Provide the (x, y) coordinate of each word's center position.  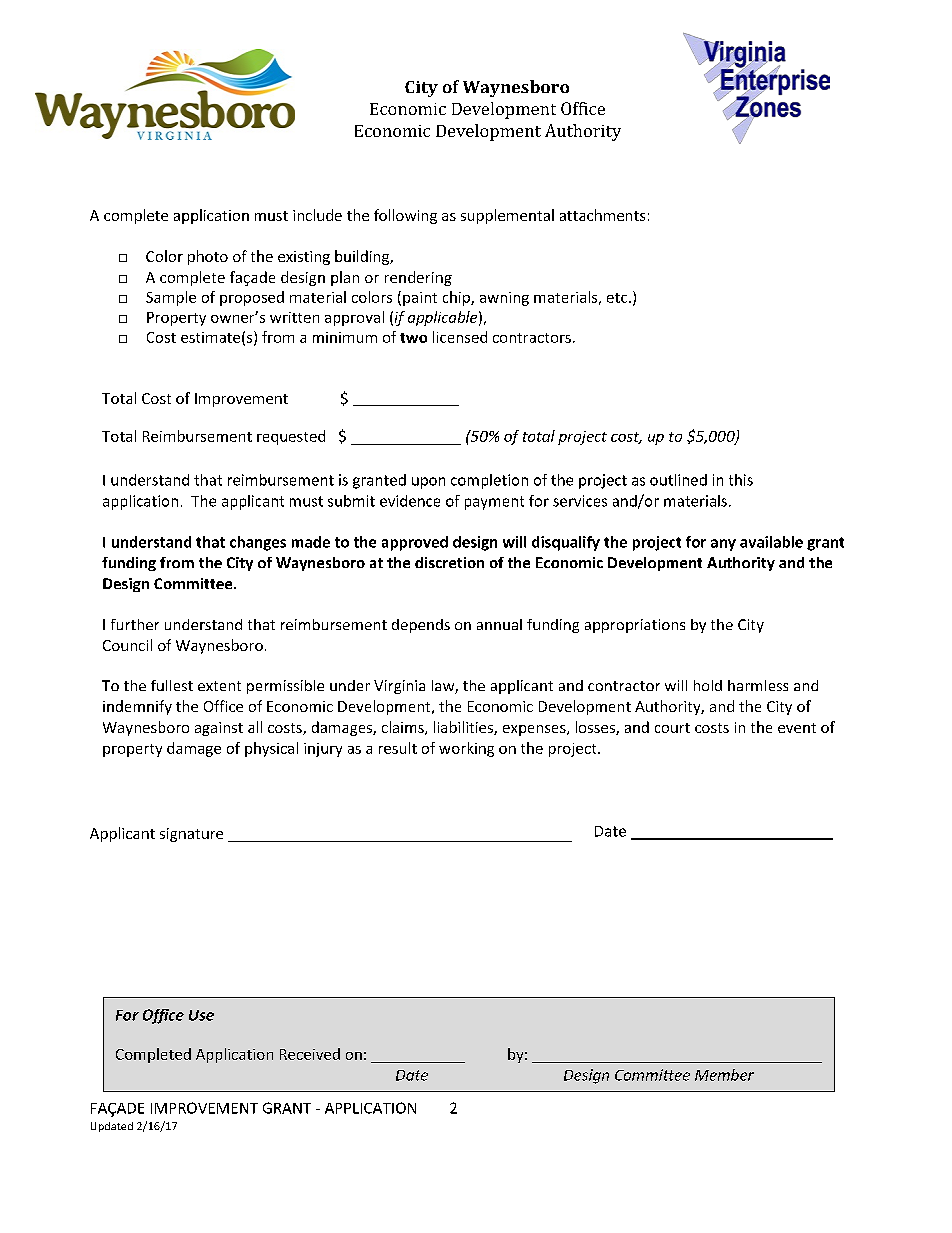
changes (258, 543)
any (723, 545)
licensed (460, 337)
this (741, 480)
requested (291, 437)
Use (201, 1015)
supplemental (507, 216)
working (466, 749)
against (219, 729)
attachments (602, 215)
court (672, 728)
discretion (449, 562)
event (797, 728)
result (398, 748)
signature (191, 835)
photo (208, 257)
